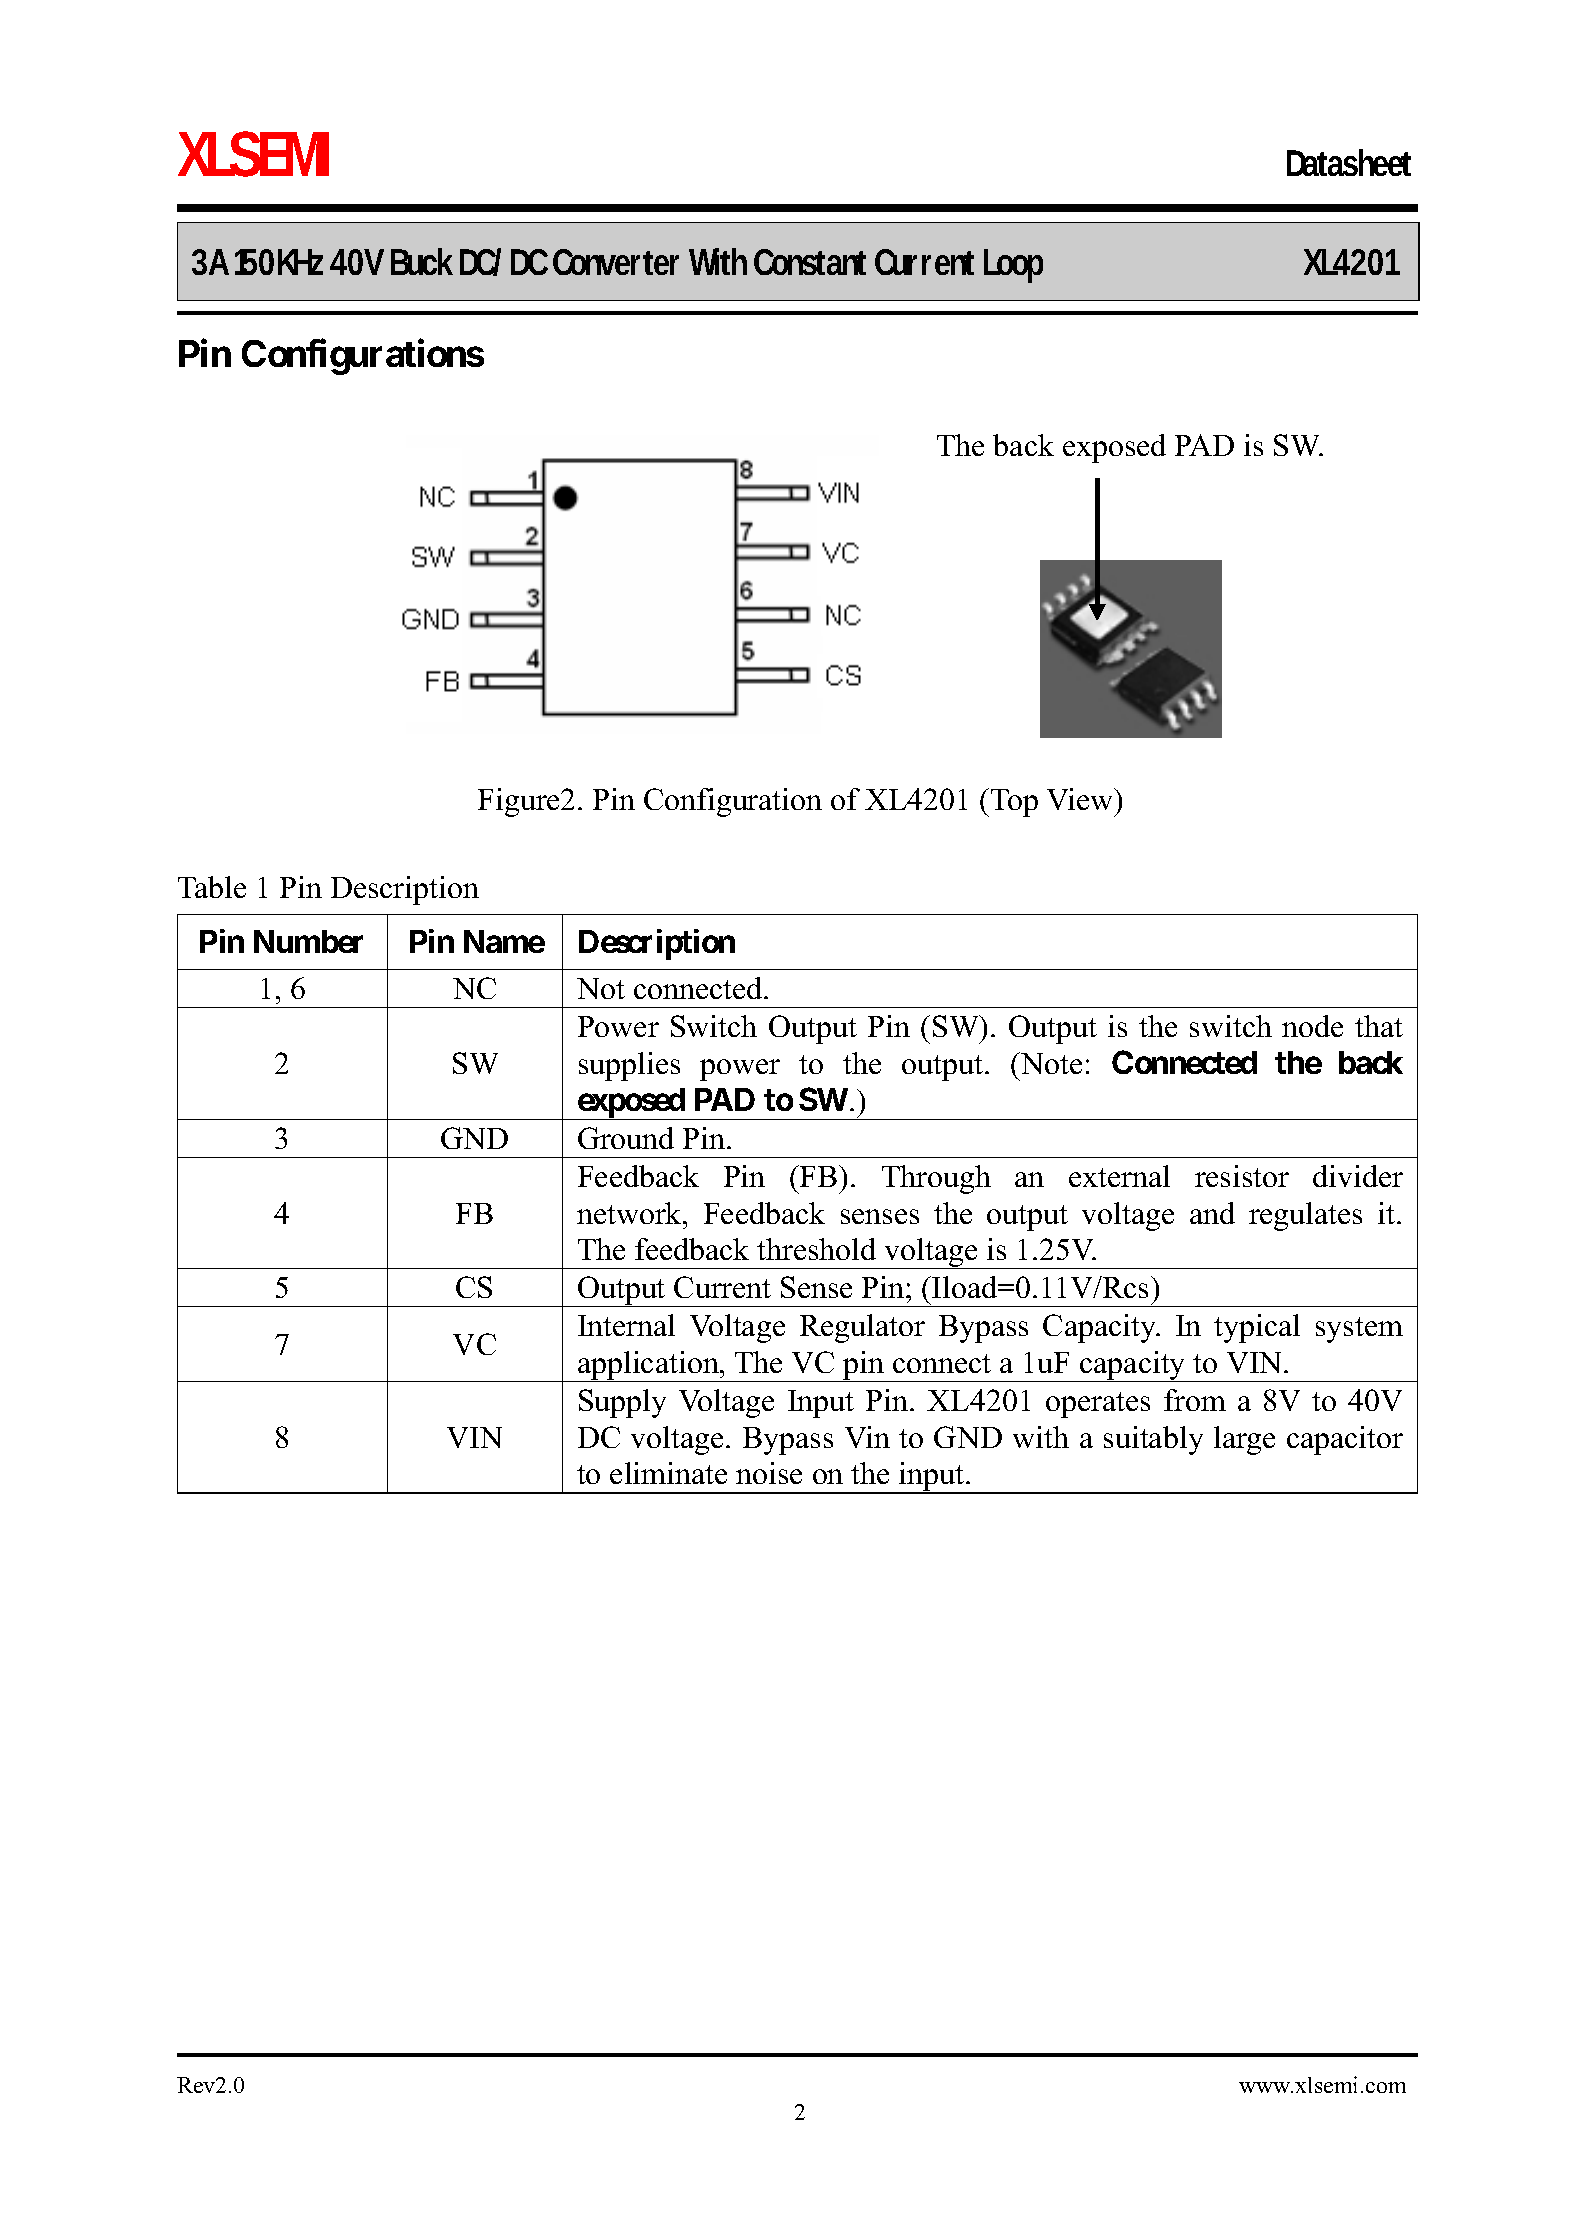 Image resolution: width=1583 pixels, height=2240 pixels. Describe the element at coordinates (1081, 799) in the image. I see `View` at that location.
